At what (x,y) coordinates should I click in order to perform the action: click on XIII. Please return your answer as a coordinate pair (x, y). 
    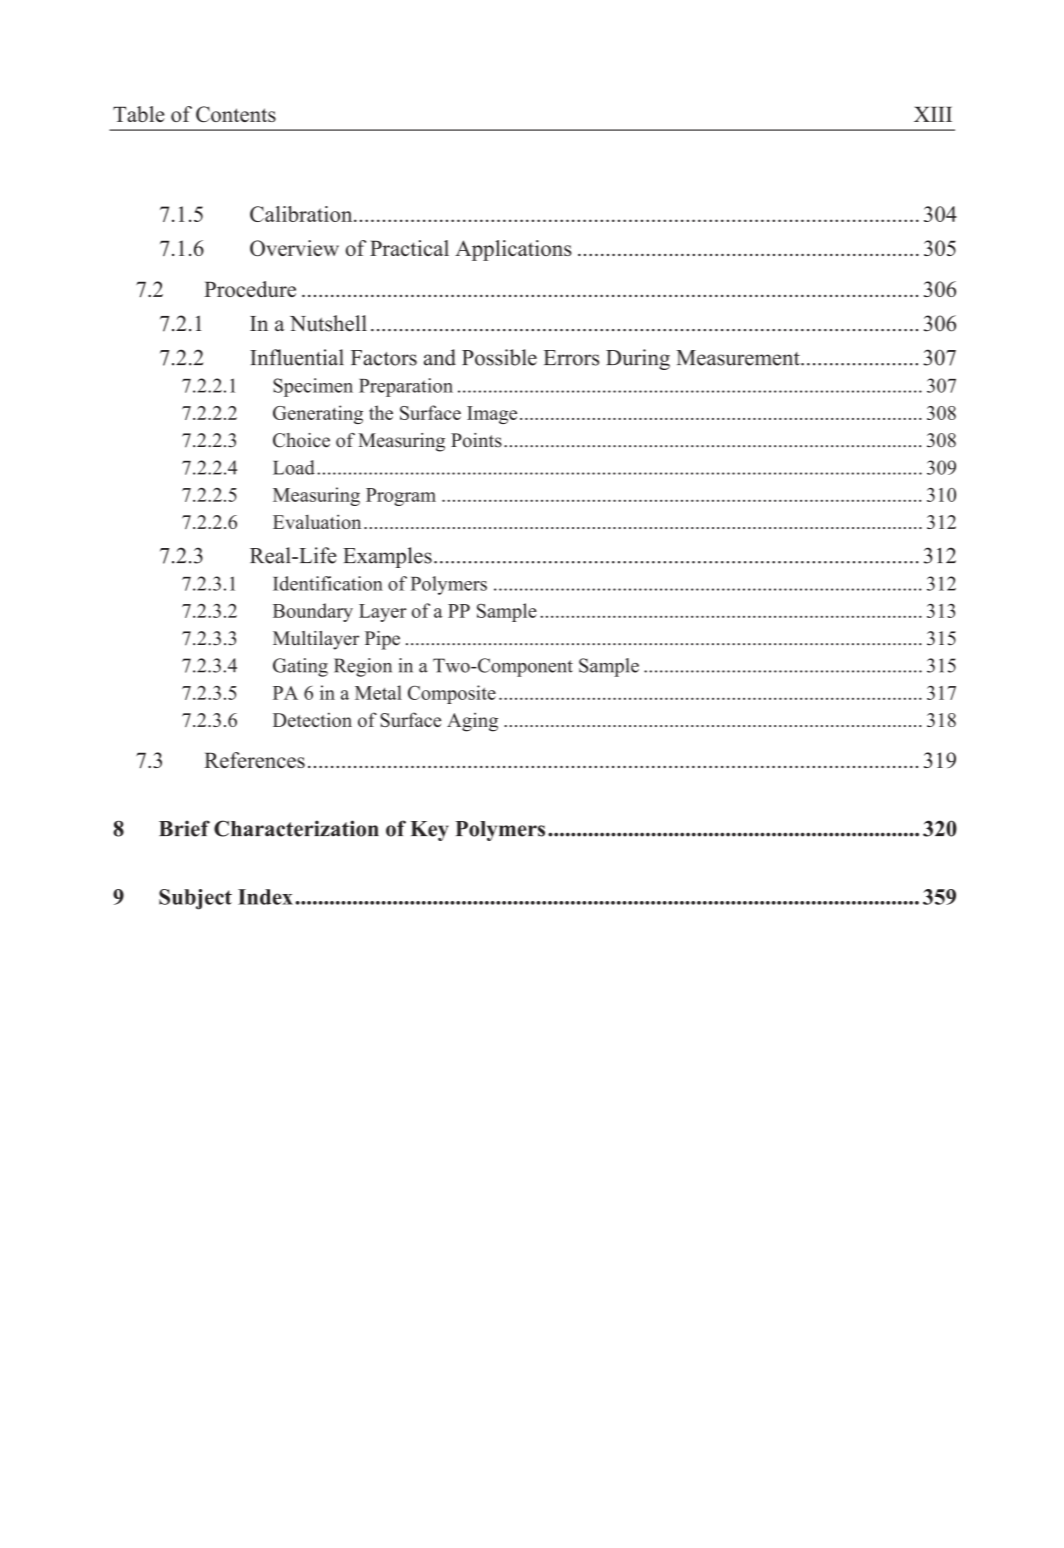
    Looking at the image, I should click on (933, 114).
